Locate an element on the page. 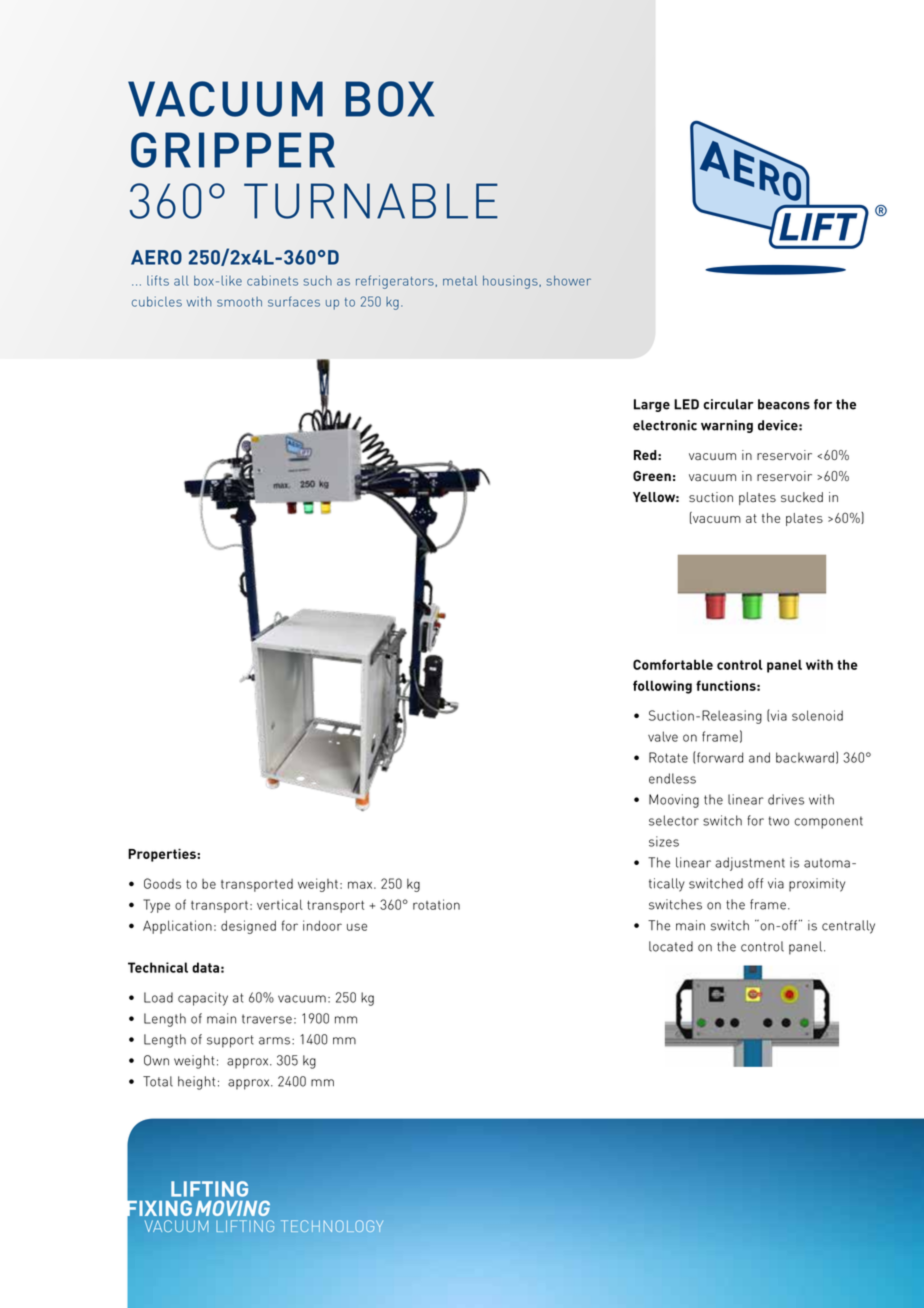  Green is located at coordinates (652, 476).
